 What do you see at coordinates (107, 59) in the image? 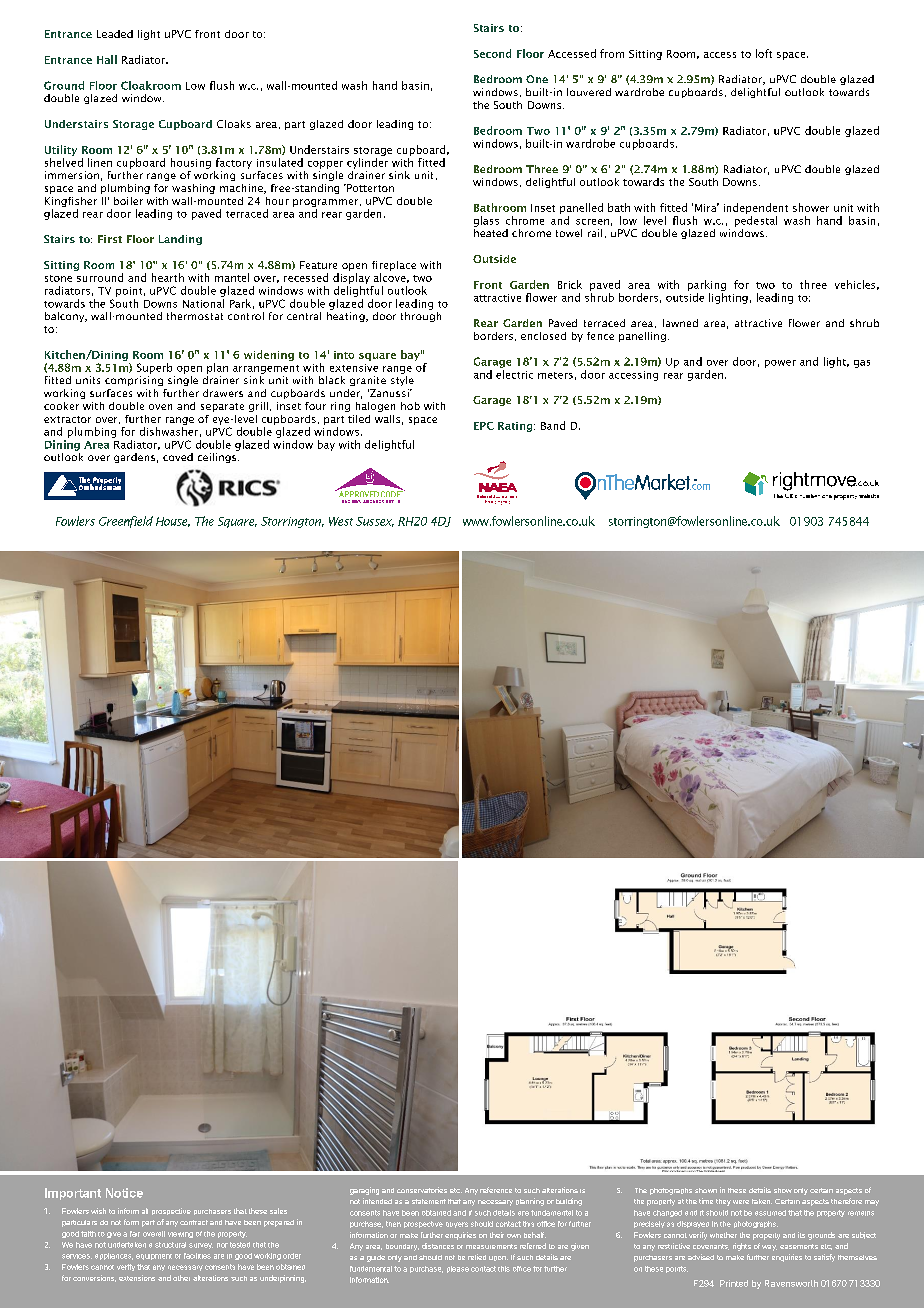
I see `Hall` at bounding box center [107, 59].
